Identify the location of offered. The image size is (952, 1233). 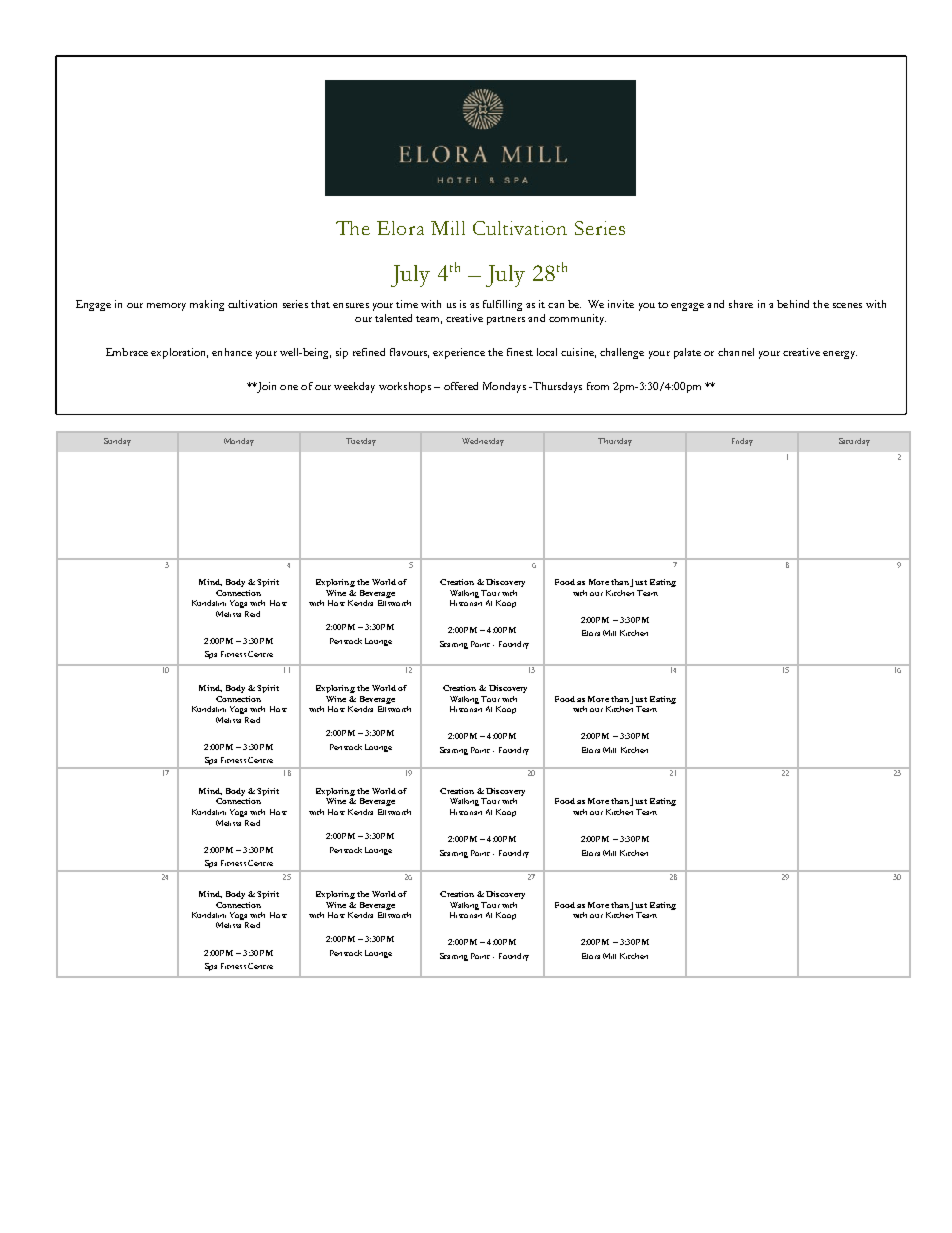
(461, 386).
